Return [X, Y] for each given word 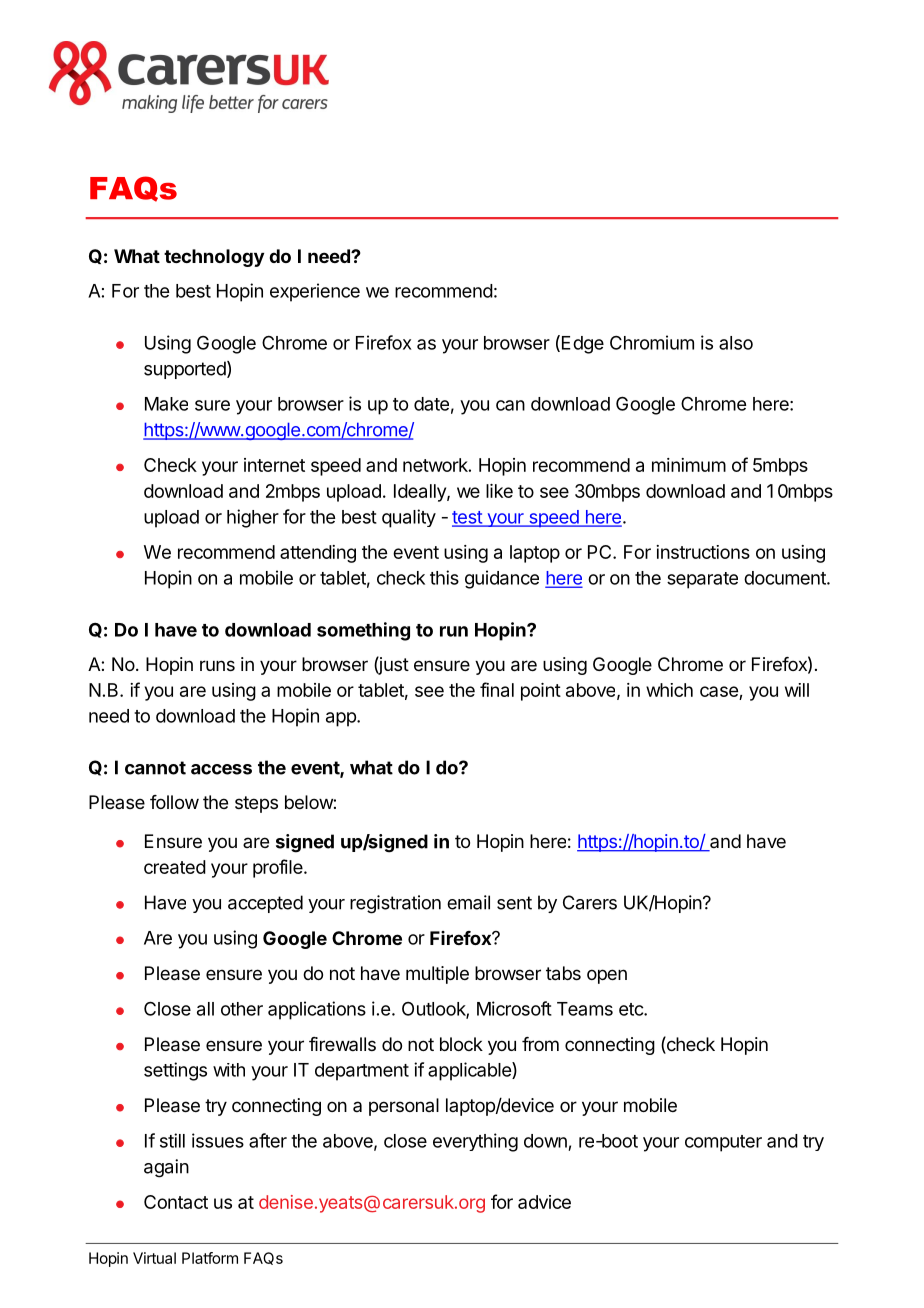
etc [632, 1009]
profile [279, 868]
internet [274, 465]
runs [217, 665]
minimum [689, 465]
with [229, 1070]
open [607, 976]
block [461, 1044]
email [468, 902]
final [497, 689]
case [720, 693]
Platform [210, 1258]
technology [214, 258]
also [736, 343]
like [499, 491]
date [431, 404]
